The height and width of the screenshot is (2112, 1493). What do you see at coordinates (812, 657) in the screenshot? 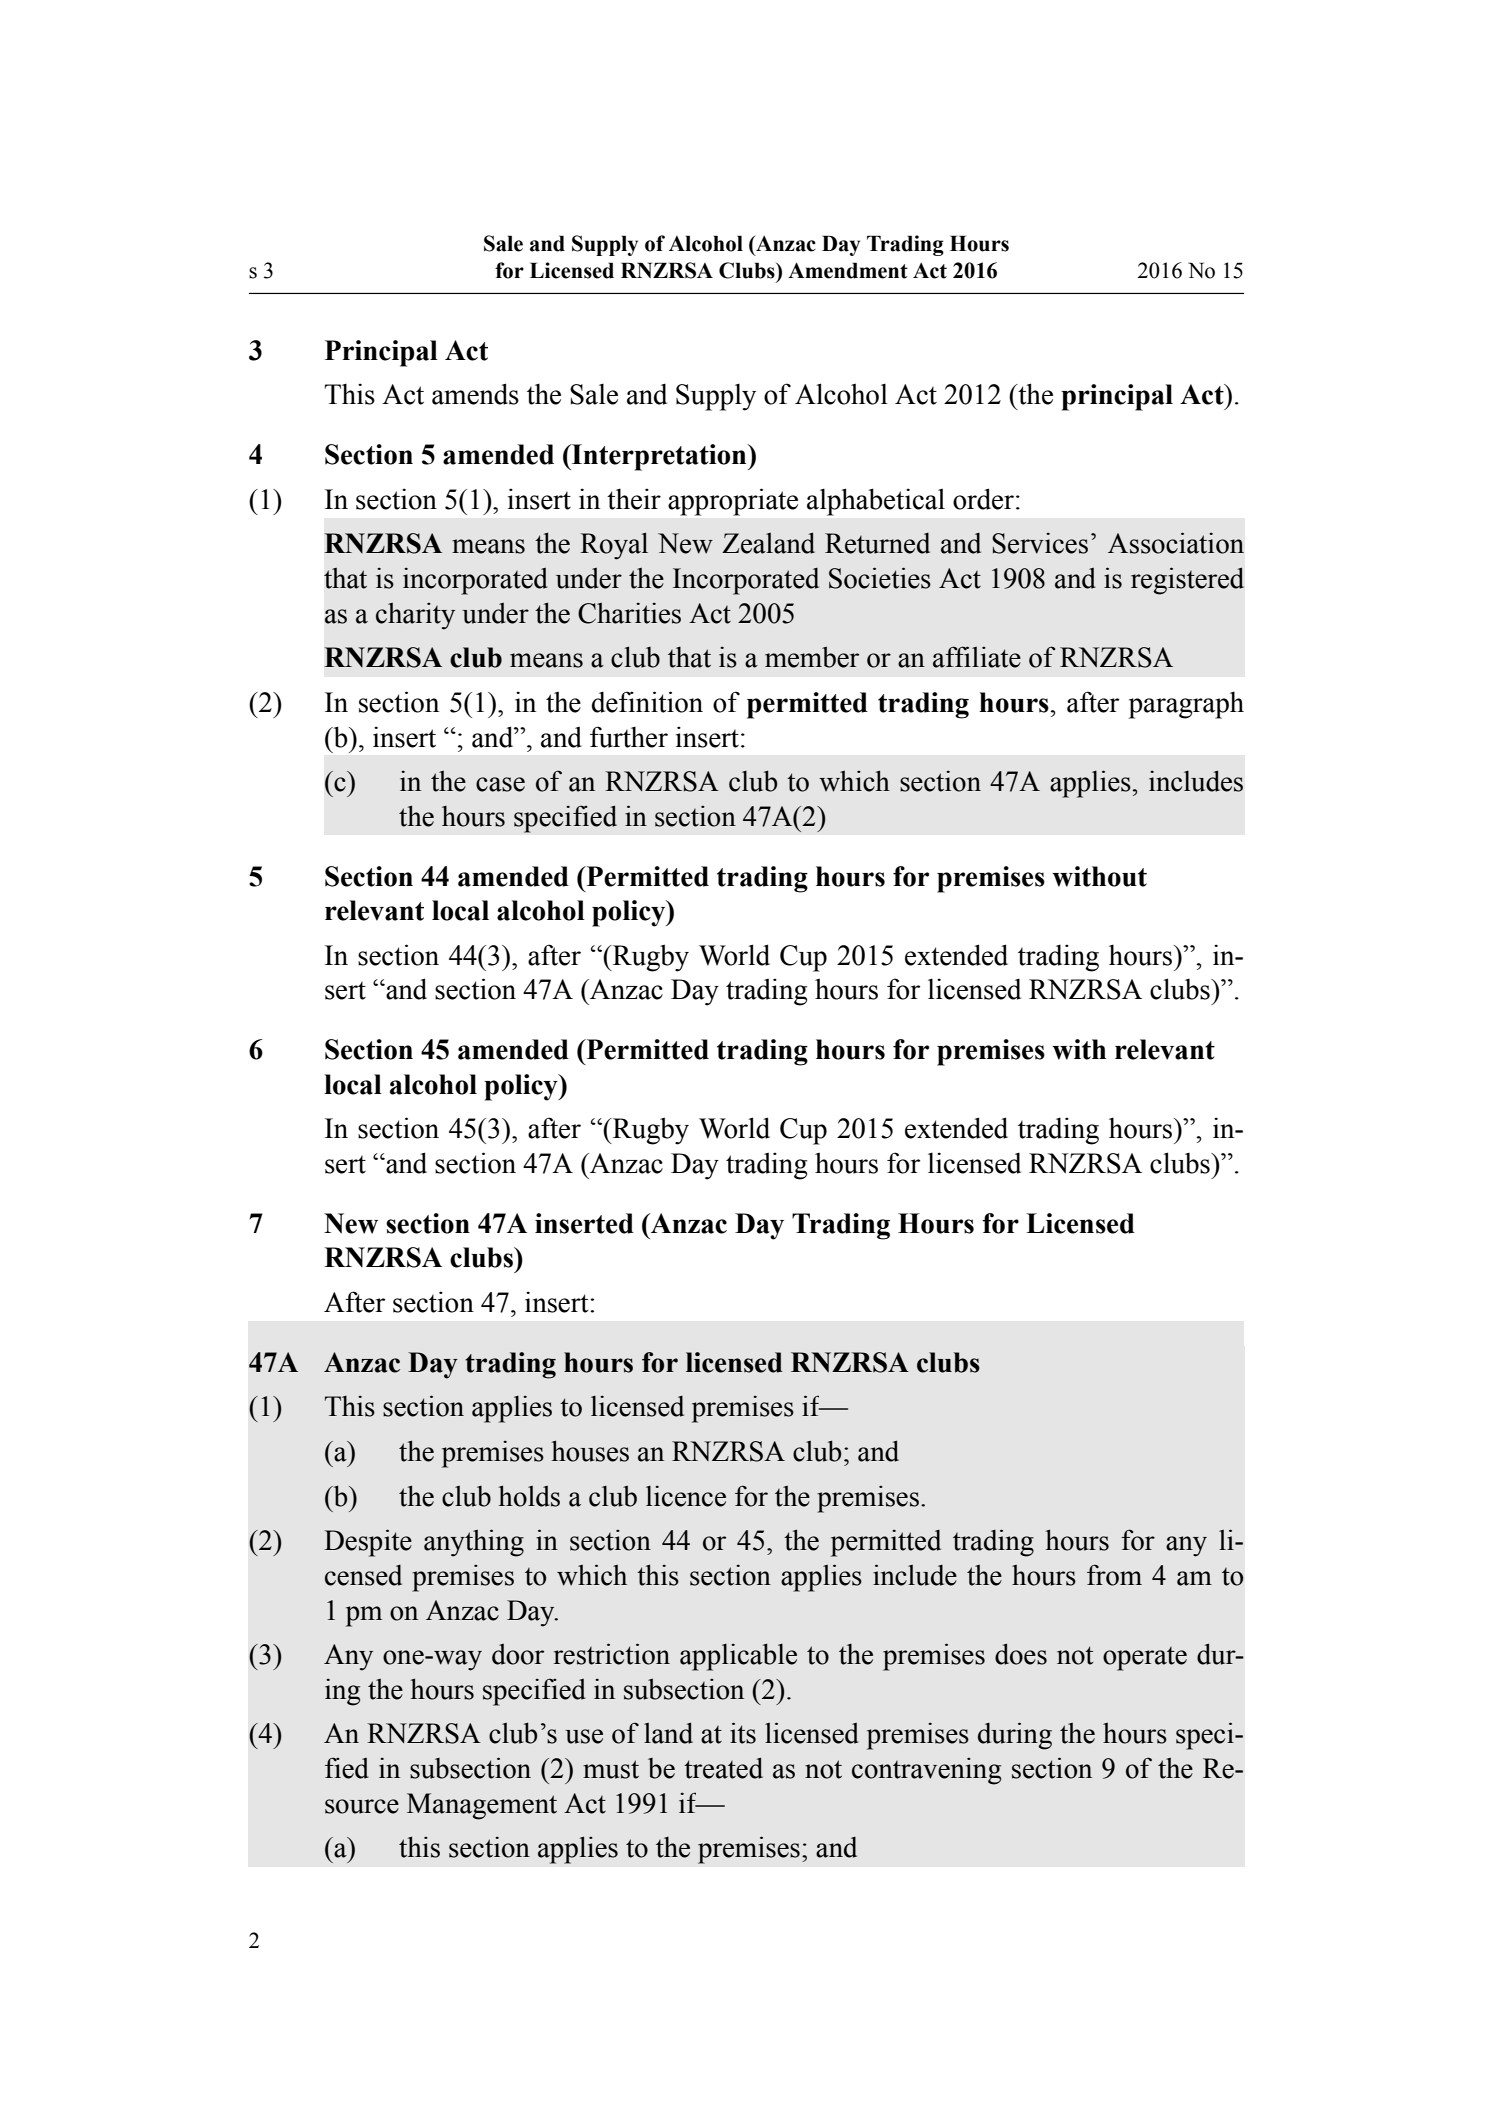
I see `member` at bounding box center [812, 657].
